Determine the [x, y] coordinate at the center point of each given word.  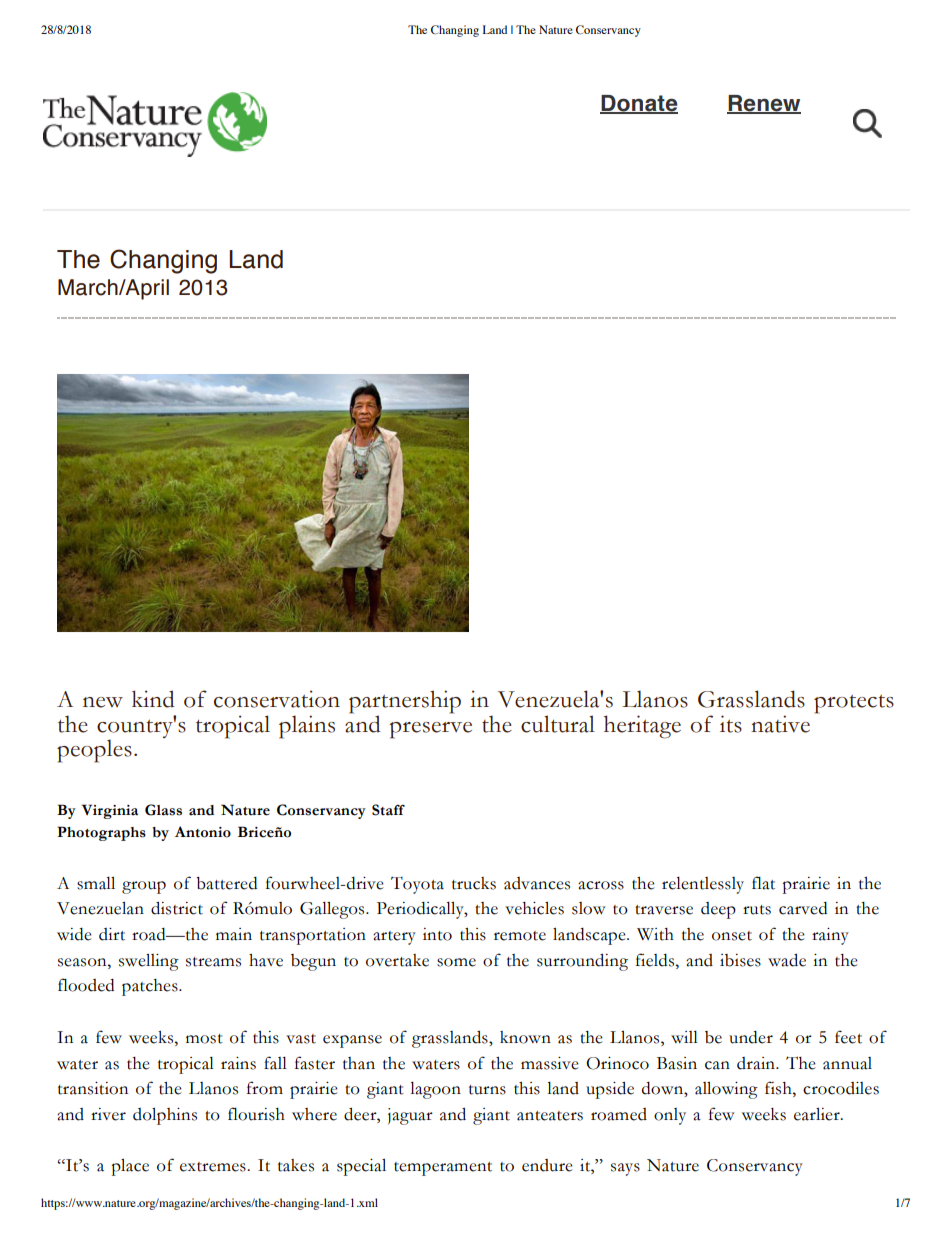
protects [854, 704]
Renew [764, 104]
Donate [639, 104]
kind [153, 699]
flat [763, 883]
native [780, 724]
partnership [405, 703]
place [130, 1167]
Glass [163, 810]
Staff [388, 810]
